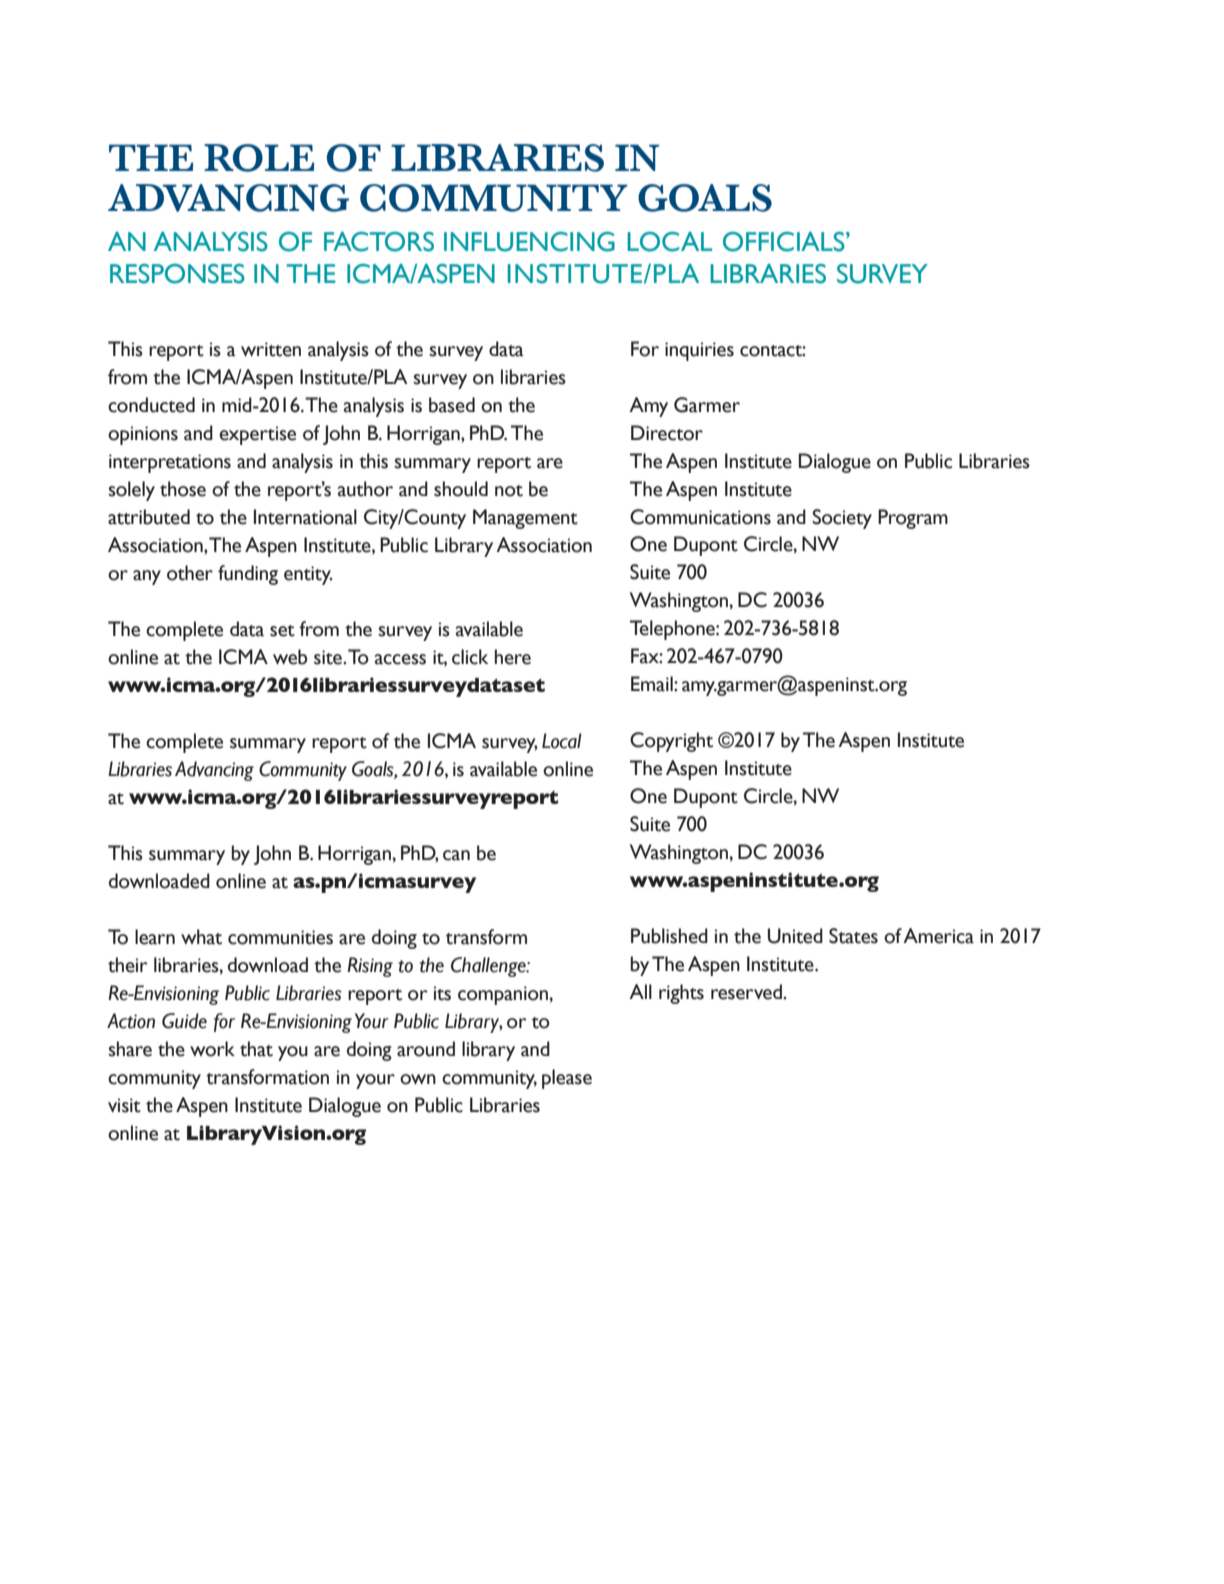  What do you see at coordinates (529, 242) in the page?
I see `INFLUENCING` at bounding box center [529, 242].
